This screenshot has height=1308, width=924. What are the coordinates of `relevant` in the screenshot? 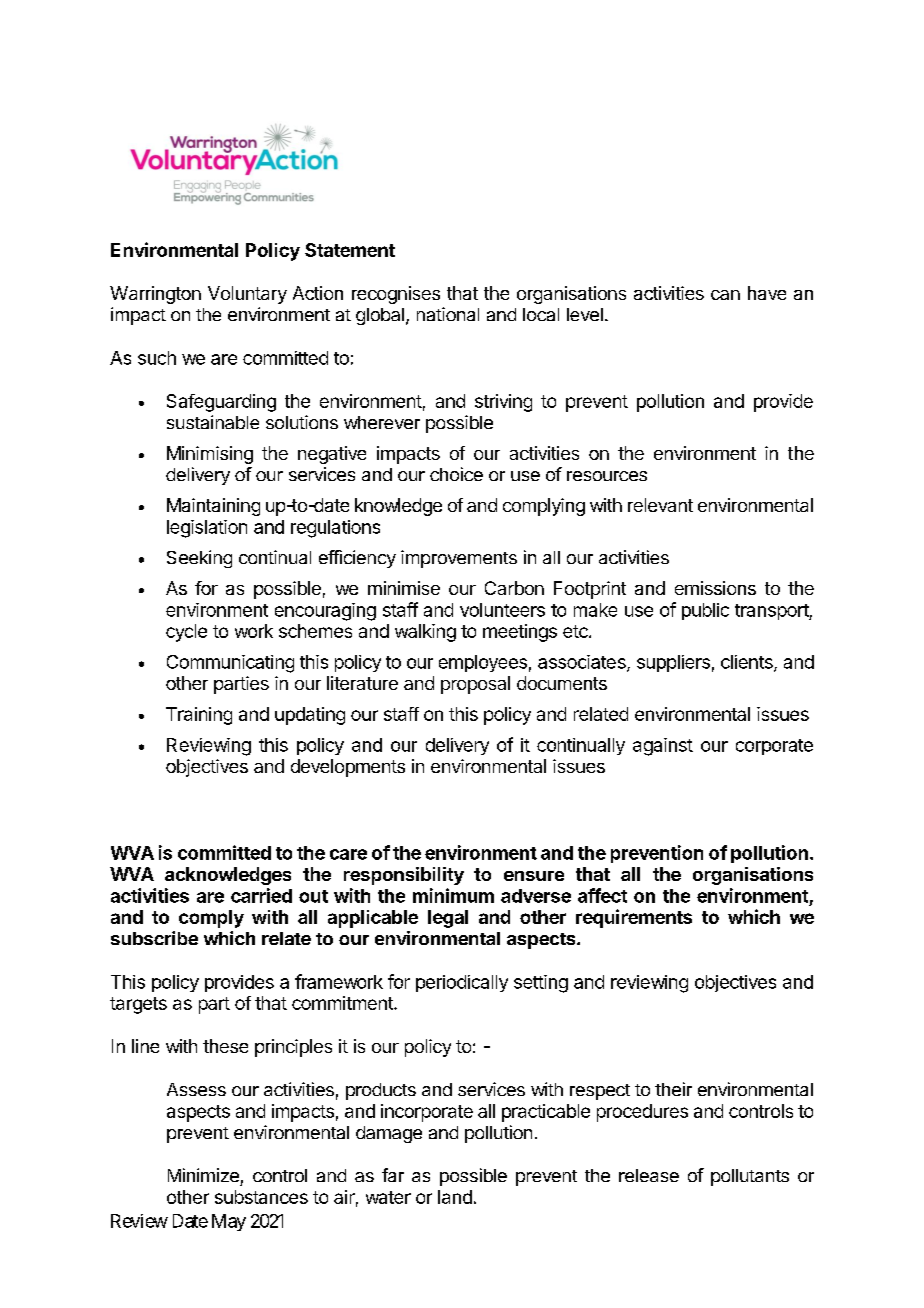 It's located at (660, 505).
